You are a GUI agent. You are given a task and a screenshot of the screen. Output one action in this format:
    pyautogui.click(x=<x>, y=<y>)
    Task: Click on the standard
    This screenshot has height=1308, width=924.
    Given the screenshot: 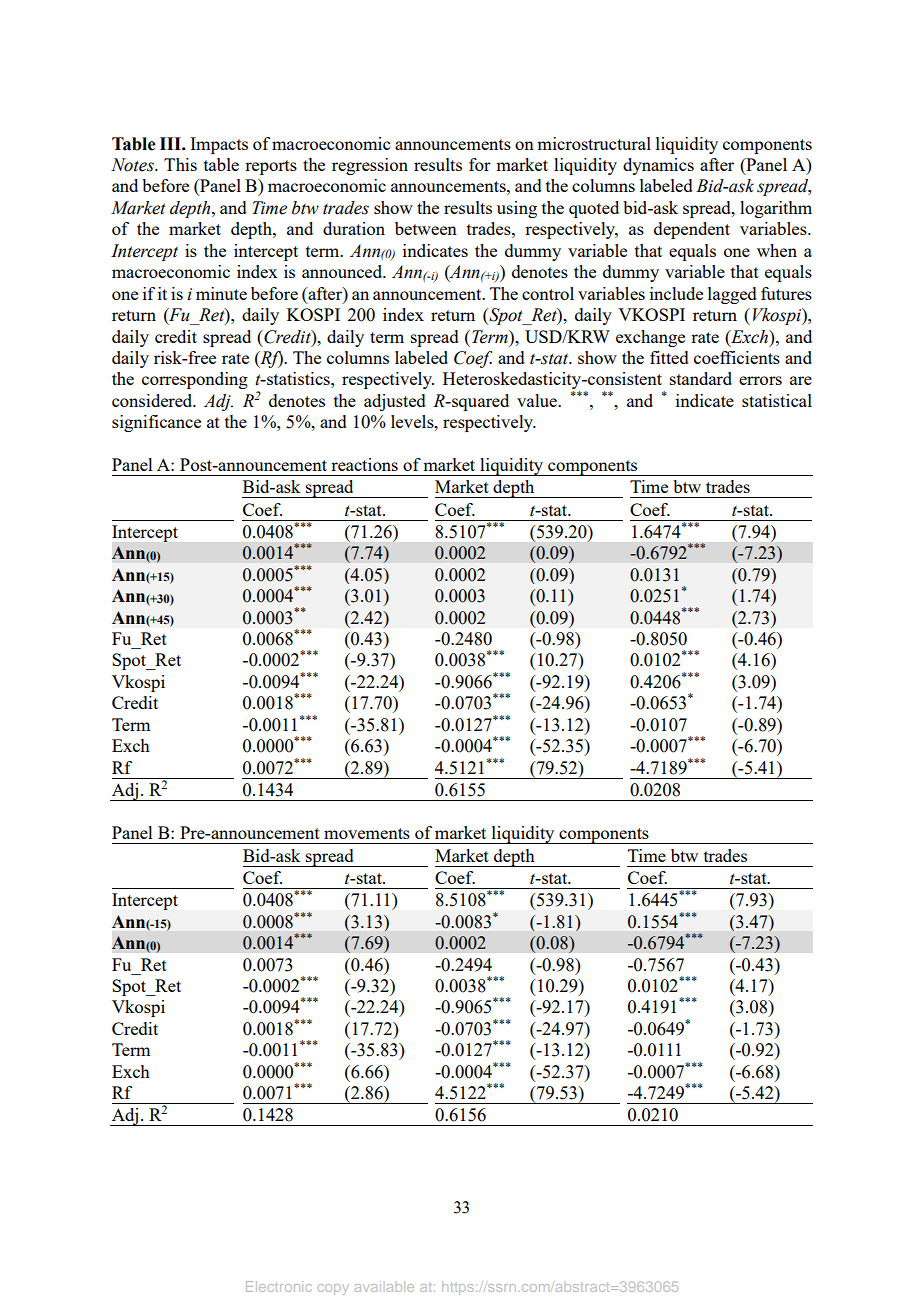 What is the action you would take?
    pyautogui.click(x=701, y=378)
